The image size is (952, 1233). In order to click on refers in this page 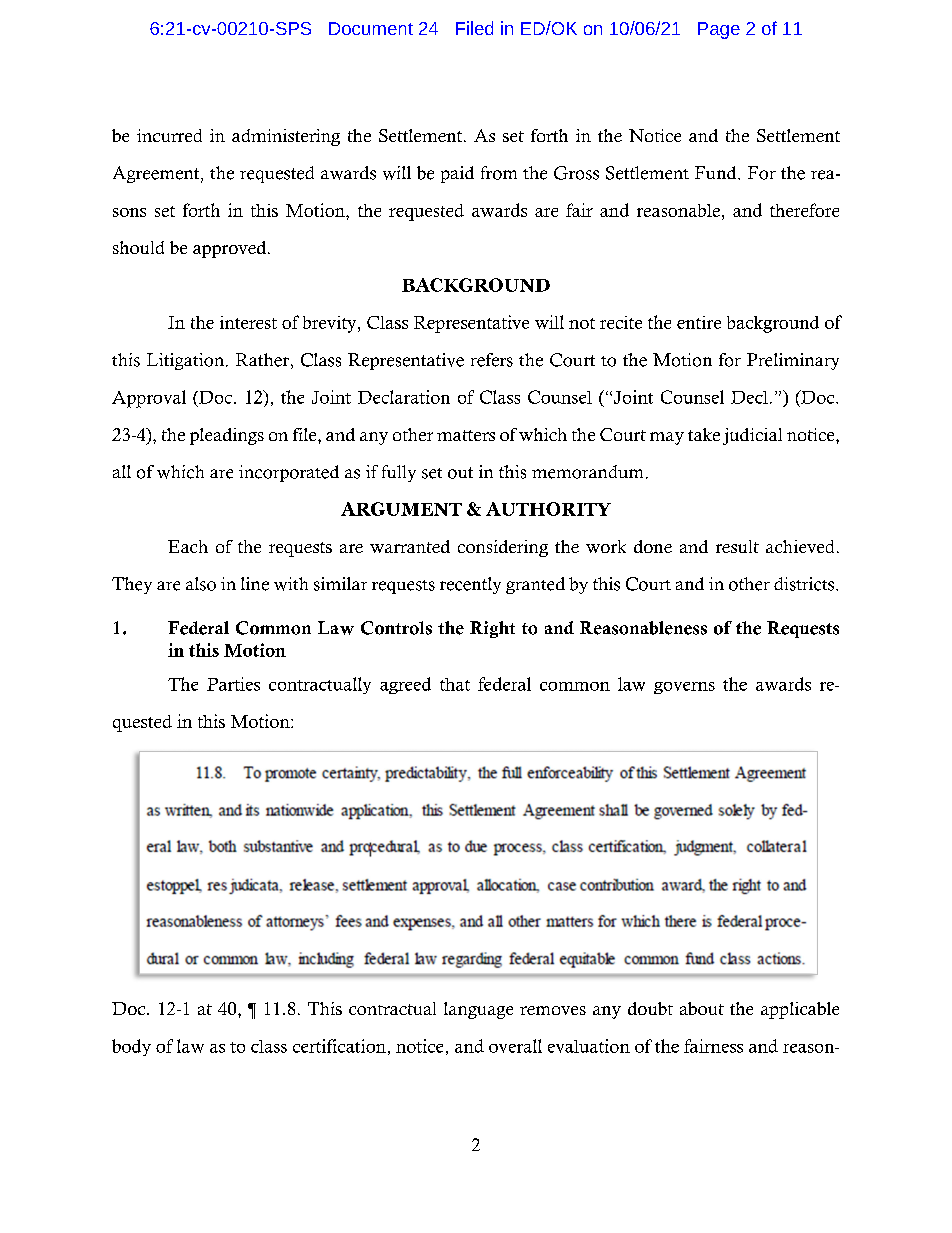, I will do `click(492, 360)`.
